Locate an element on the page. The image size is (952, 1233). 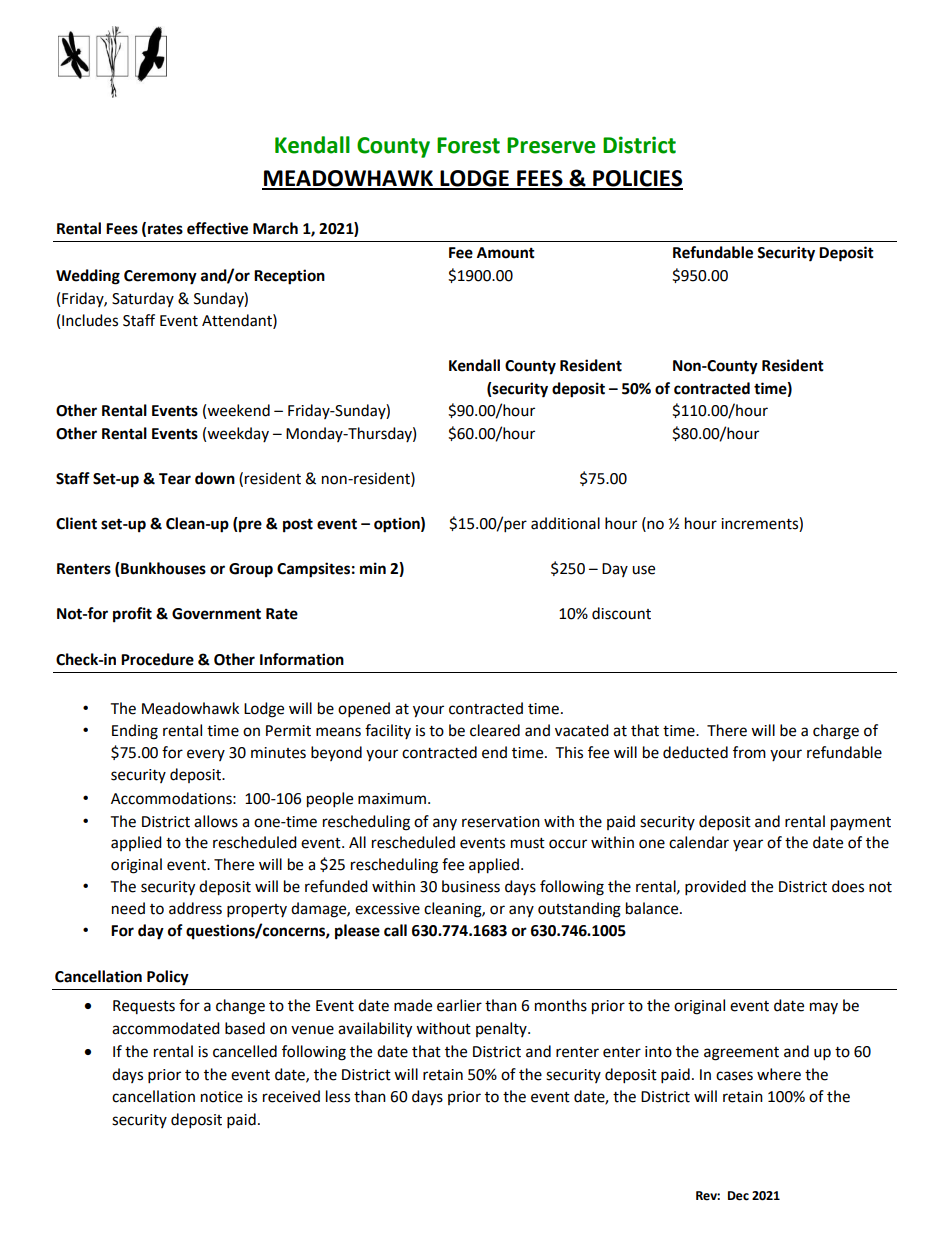
may is located at coordinates (824, 1008).
